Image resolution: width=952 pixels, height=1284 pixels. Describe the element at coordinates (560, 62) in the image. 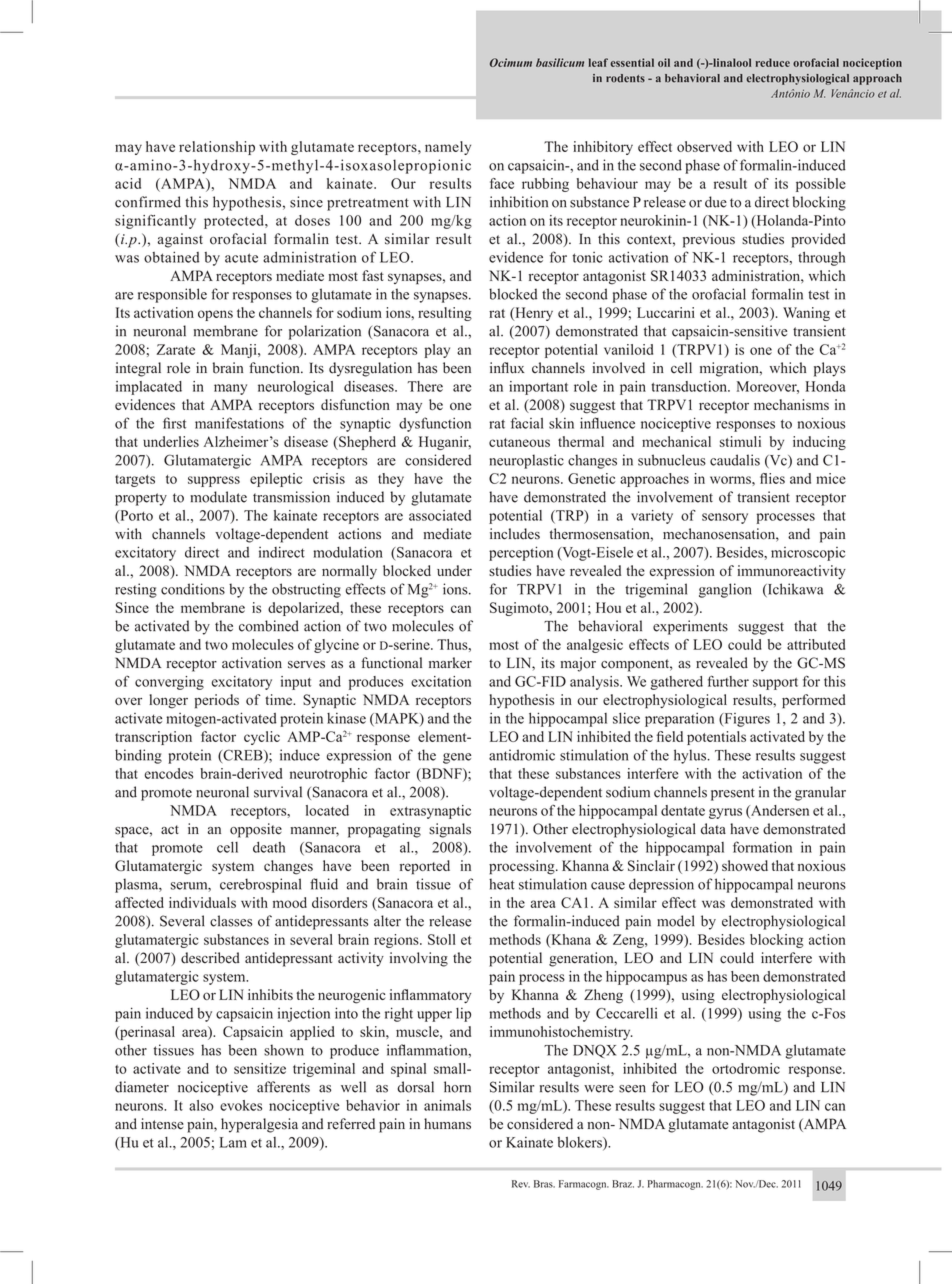

I see `basilicum` at that location.
